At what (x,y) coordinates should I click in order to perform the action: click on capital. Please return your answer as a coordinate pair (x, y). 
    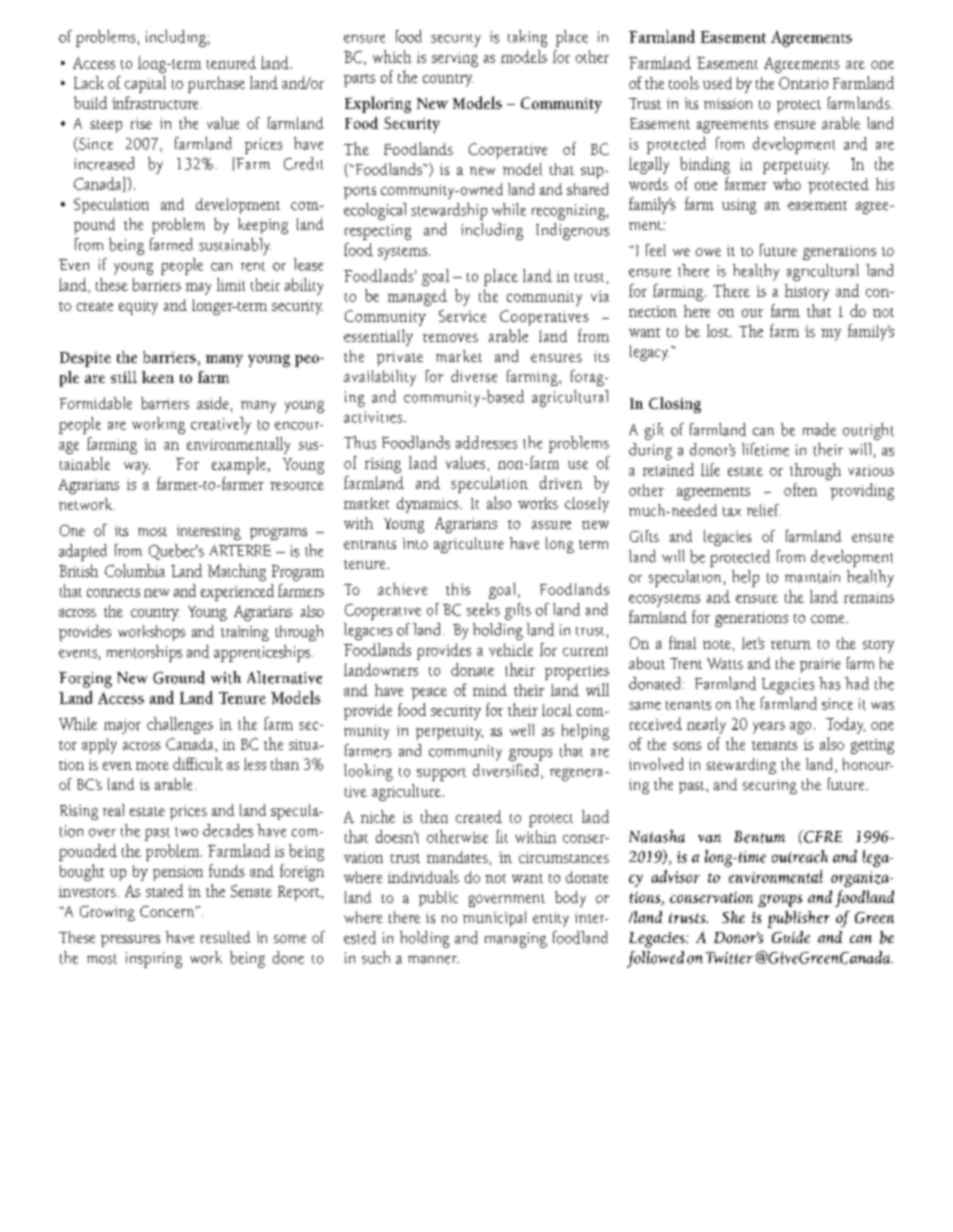
    Looking at the image, I should click on (145, 84).
